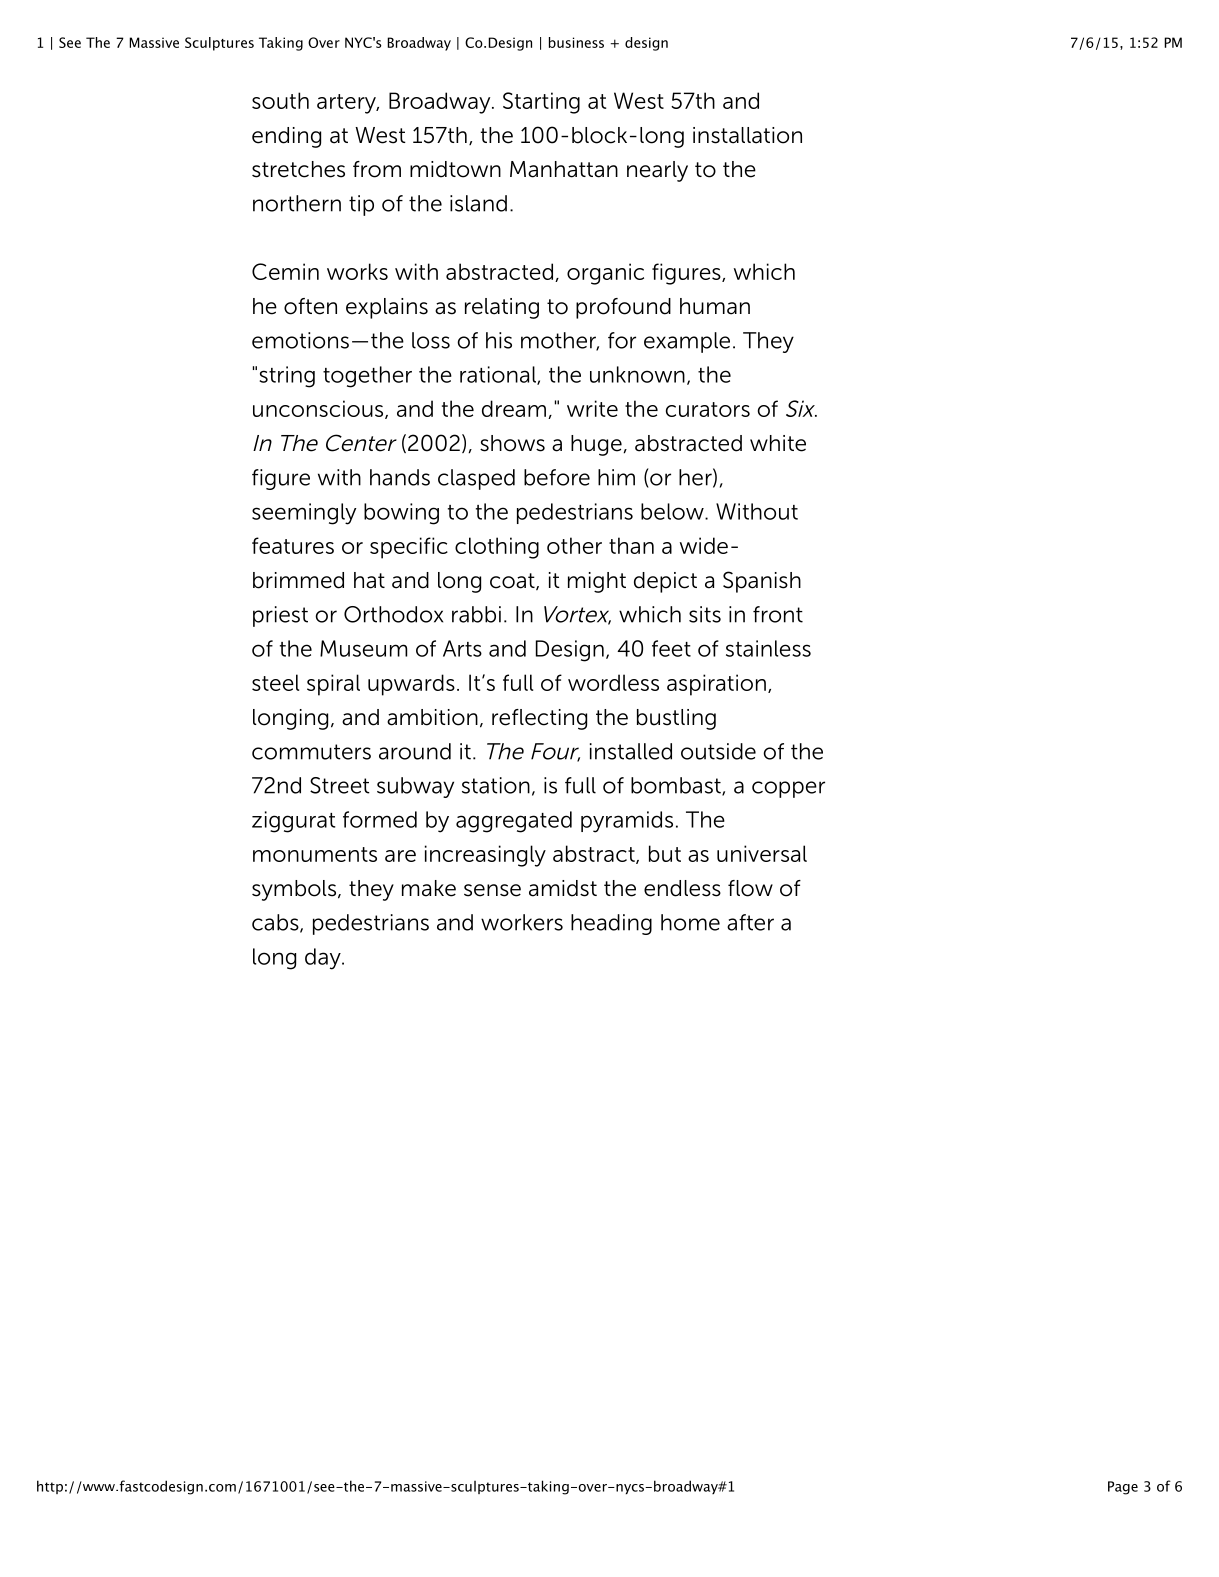 This screenshot has height=1577, width=1219. What do you see at coordinates (377, 169) in the screenshot?
I see `from` at bounding box center [377, 169].
